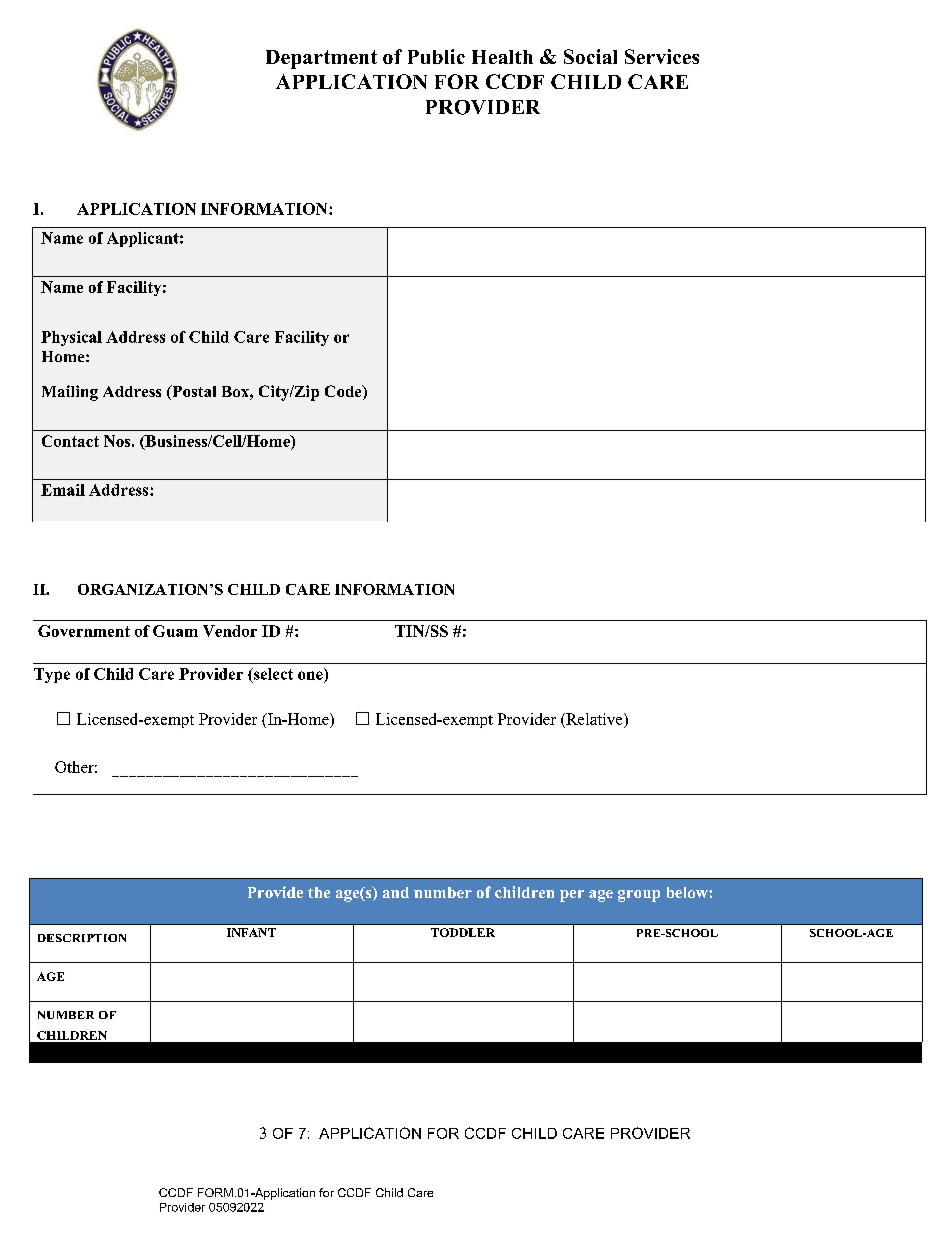 This screenshot has height=1233, width=952. What do you see at coordinates (594, 720) in the screenshot?
I see `Relative` at bounding box center [594, 720].
